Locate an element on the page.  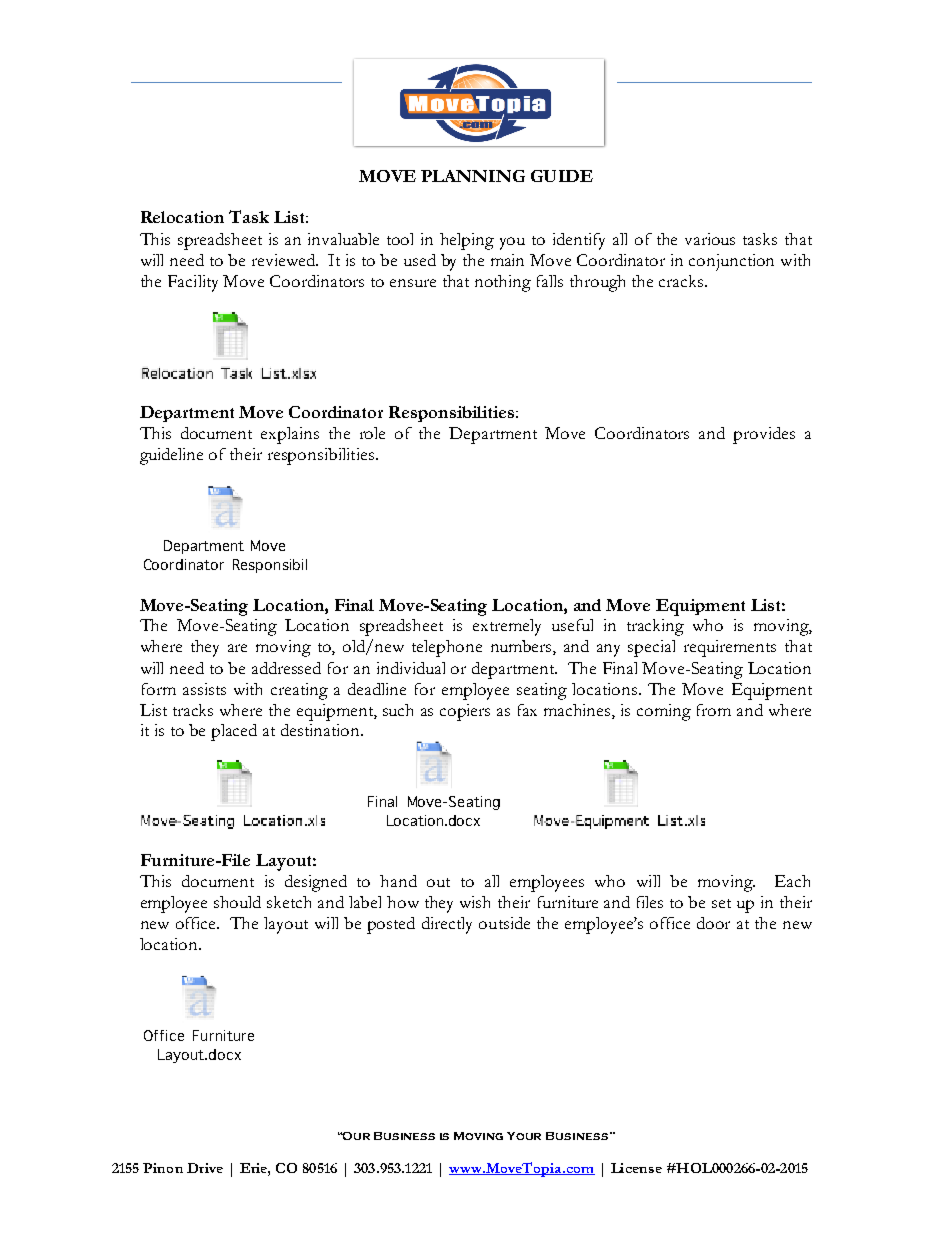
PLANNING is located at coordinates (473, 176).
